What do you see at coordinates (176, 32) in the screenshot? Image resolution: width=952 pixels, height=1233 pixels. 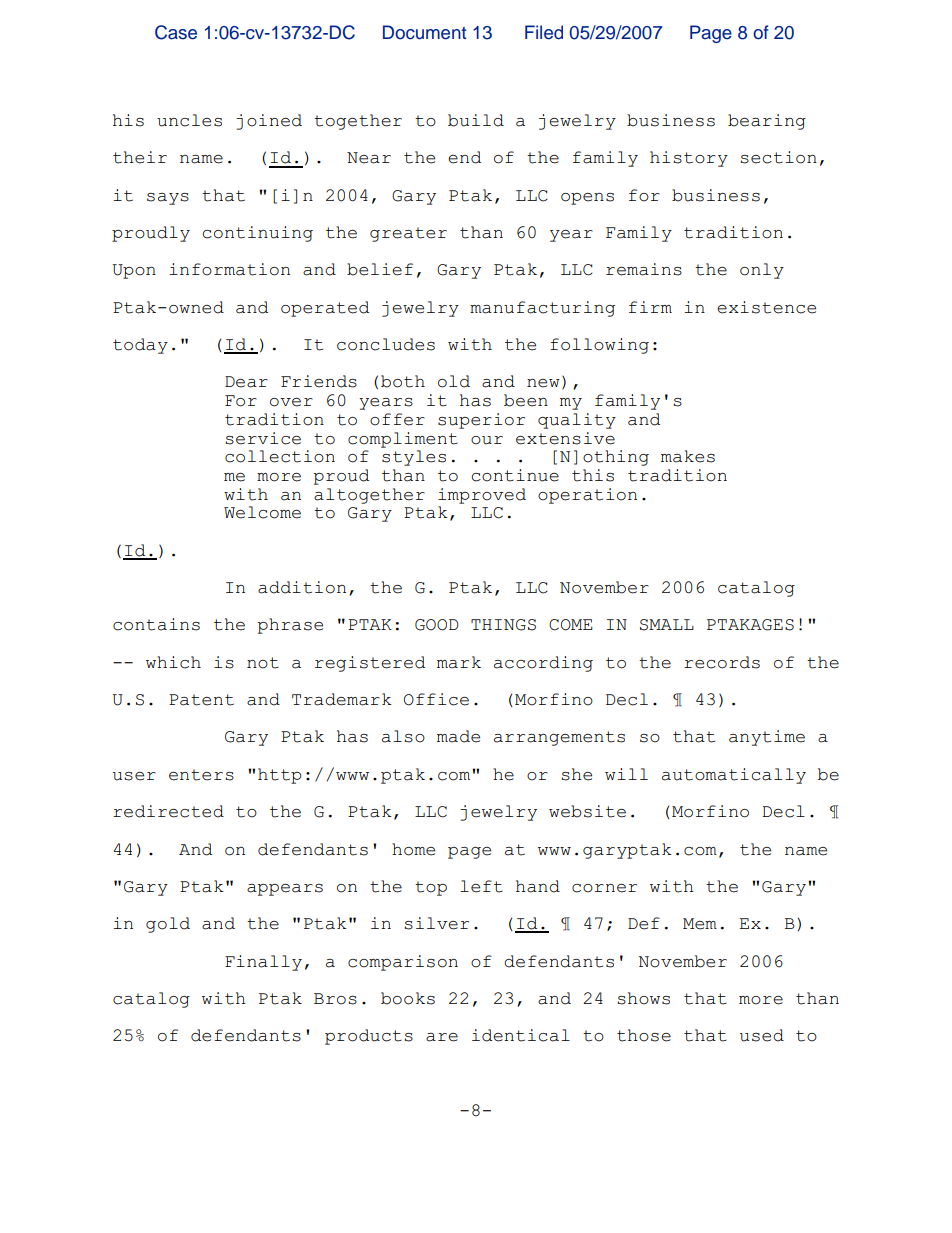 I see `Case` at bounding box center [176, 32].
